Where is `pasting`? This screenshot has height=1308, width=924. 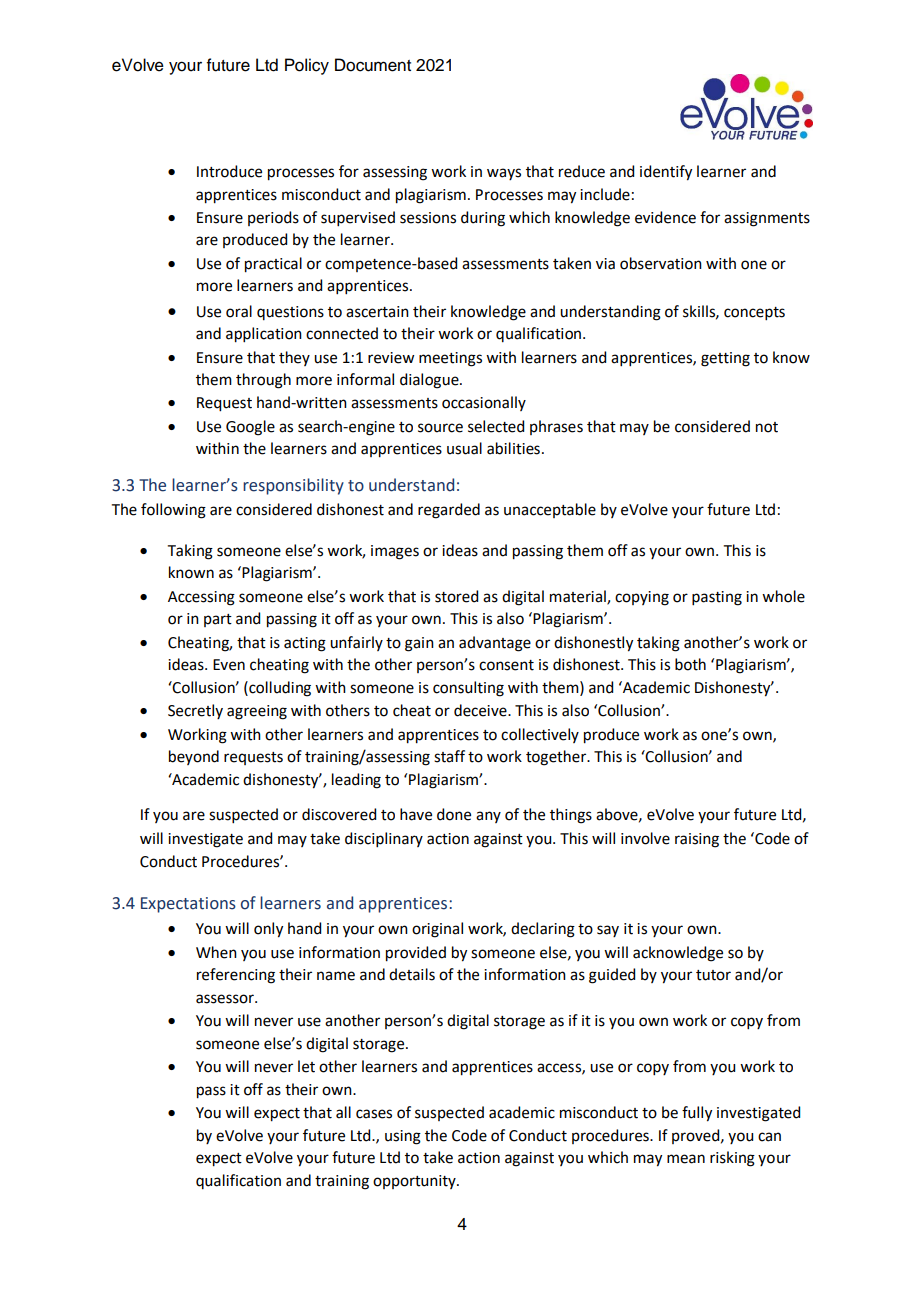 pasting is located at coordinates (717, 598).
